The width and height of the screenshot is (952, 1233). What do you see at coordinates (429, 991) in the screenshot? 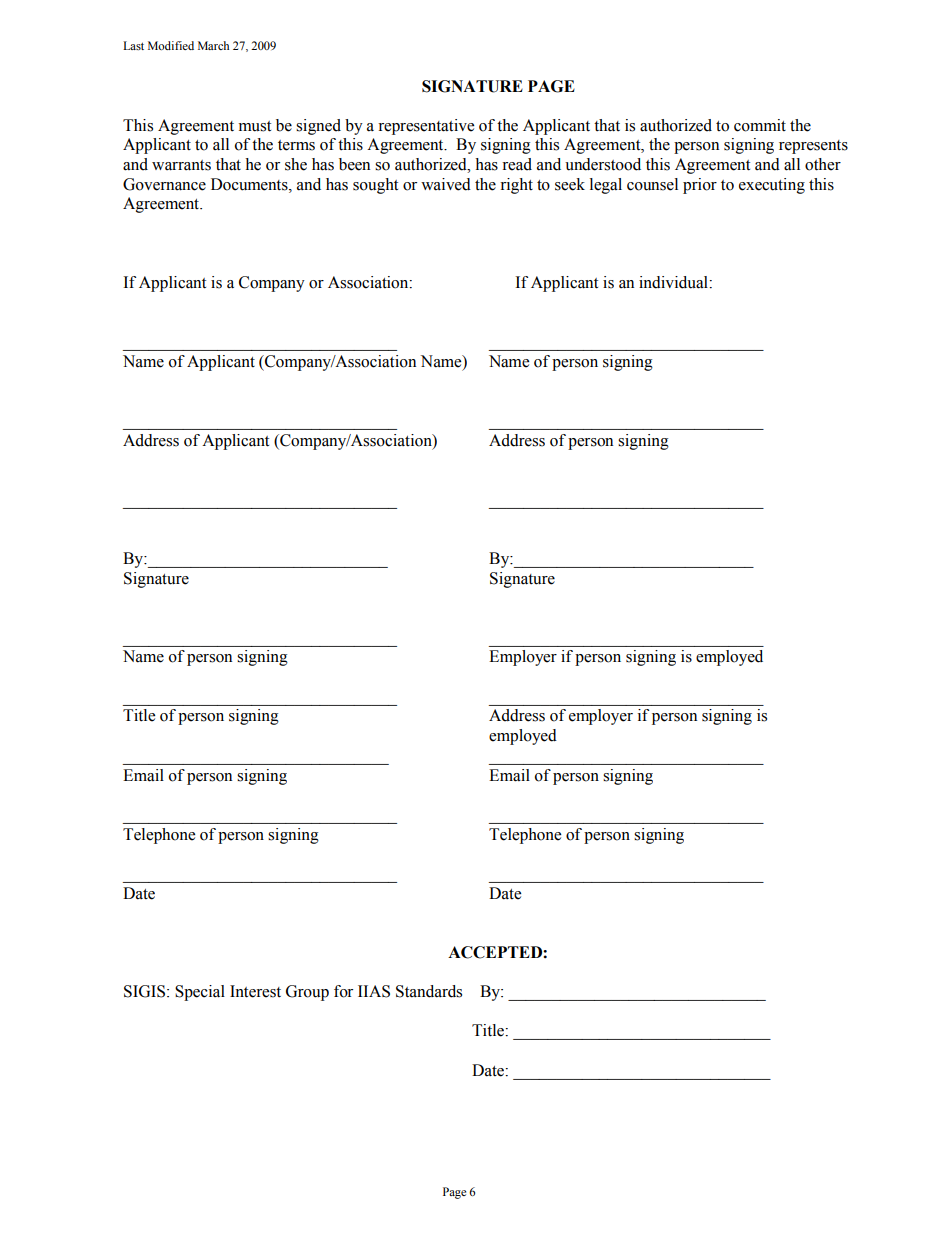
I see `Standards` at bounding box center [429, 991].
